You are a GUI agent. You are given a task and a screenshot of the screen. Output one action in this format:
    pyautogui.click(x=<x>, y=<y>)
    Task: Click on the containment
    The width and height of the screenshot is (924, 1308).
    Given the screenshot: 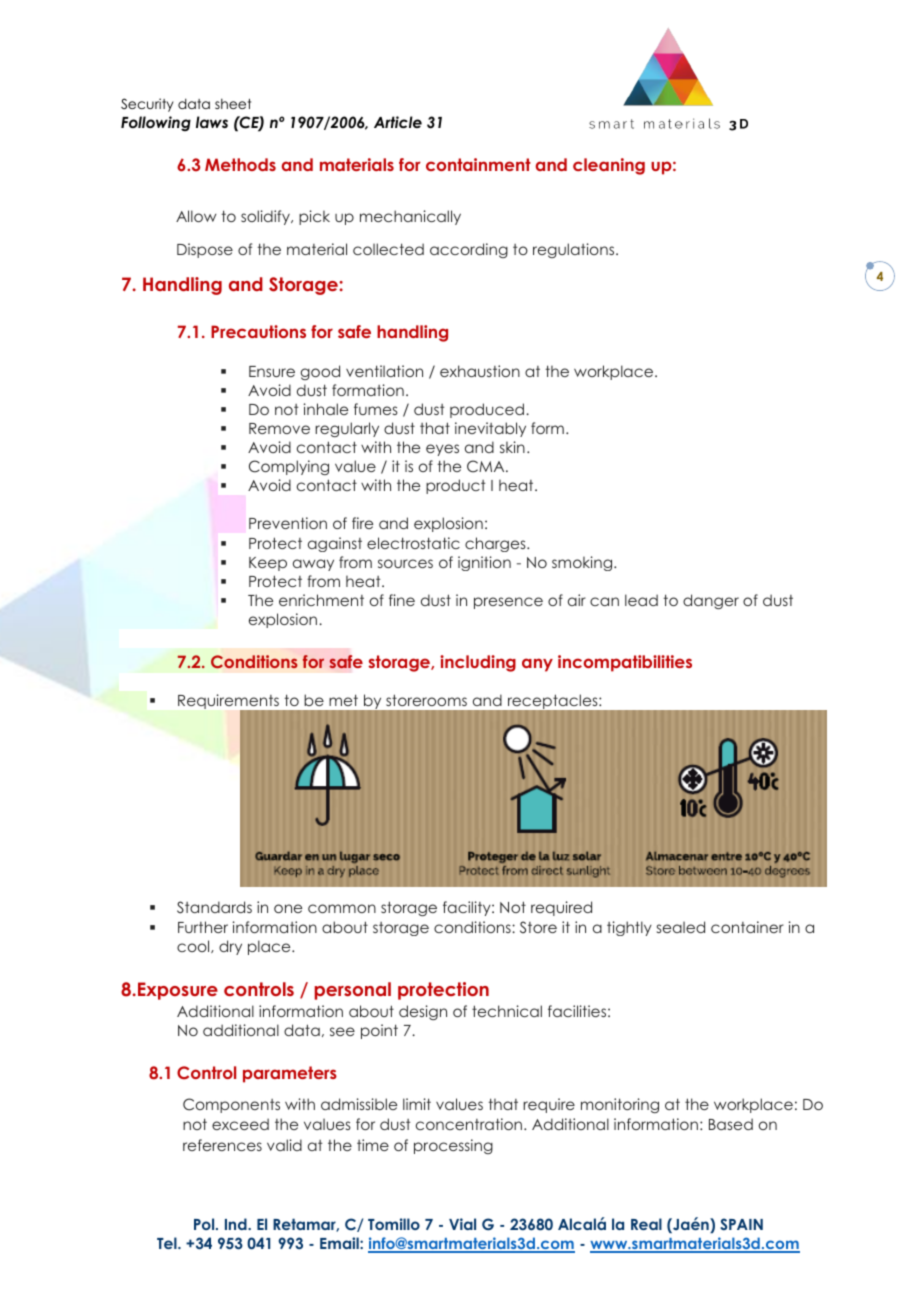 What is the action you would take?
    pyautogui.click(x=478, y=164)
